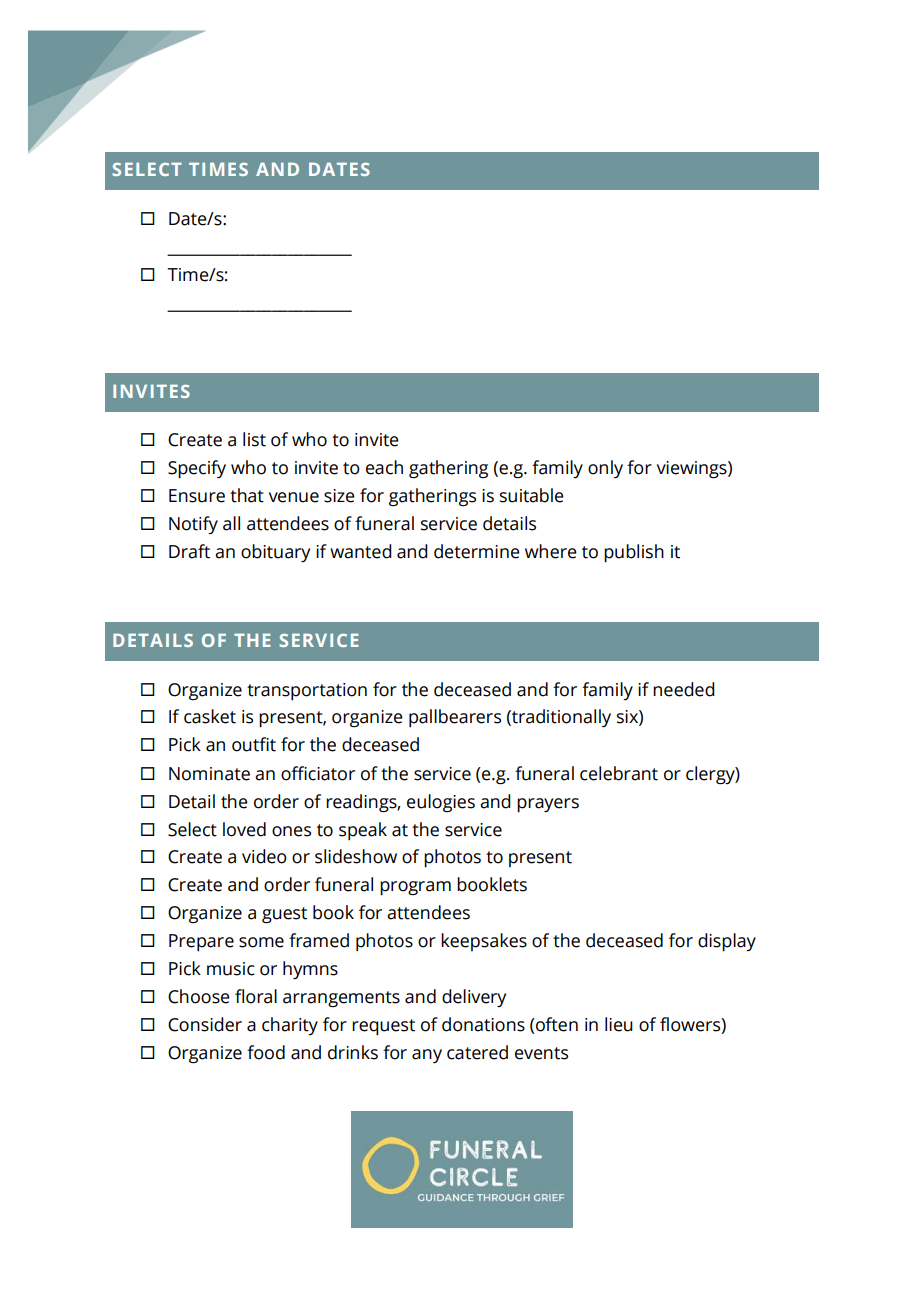 This image has width=924, height=1308. Describe the element at coordinates (266, 1052) in the image. I see `food` at that location.
